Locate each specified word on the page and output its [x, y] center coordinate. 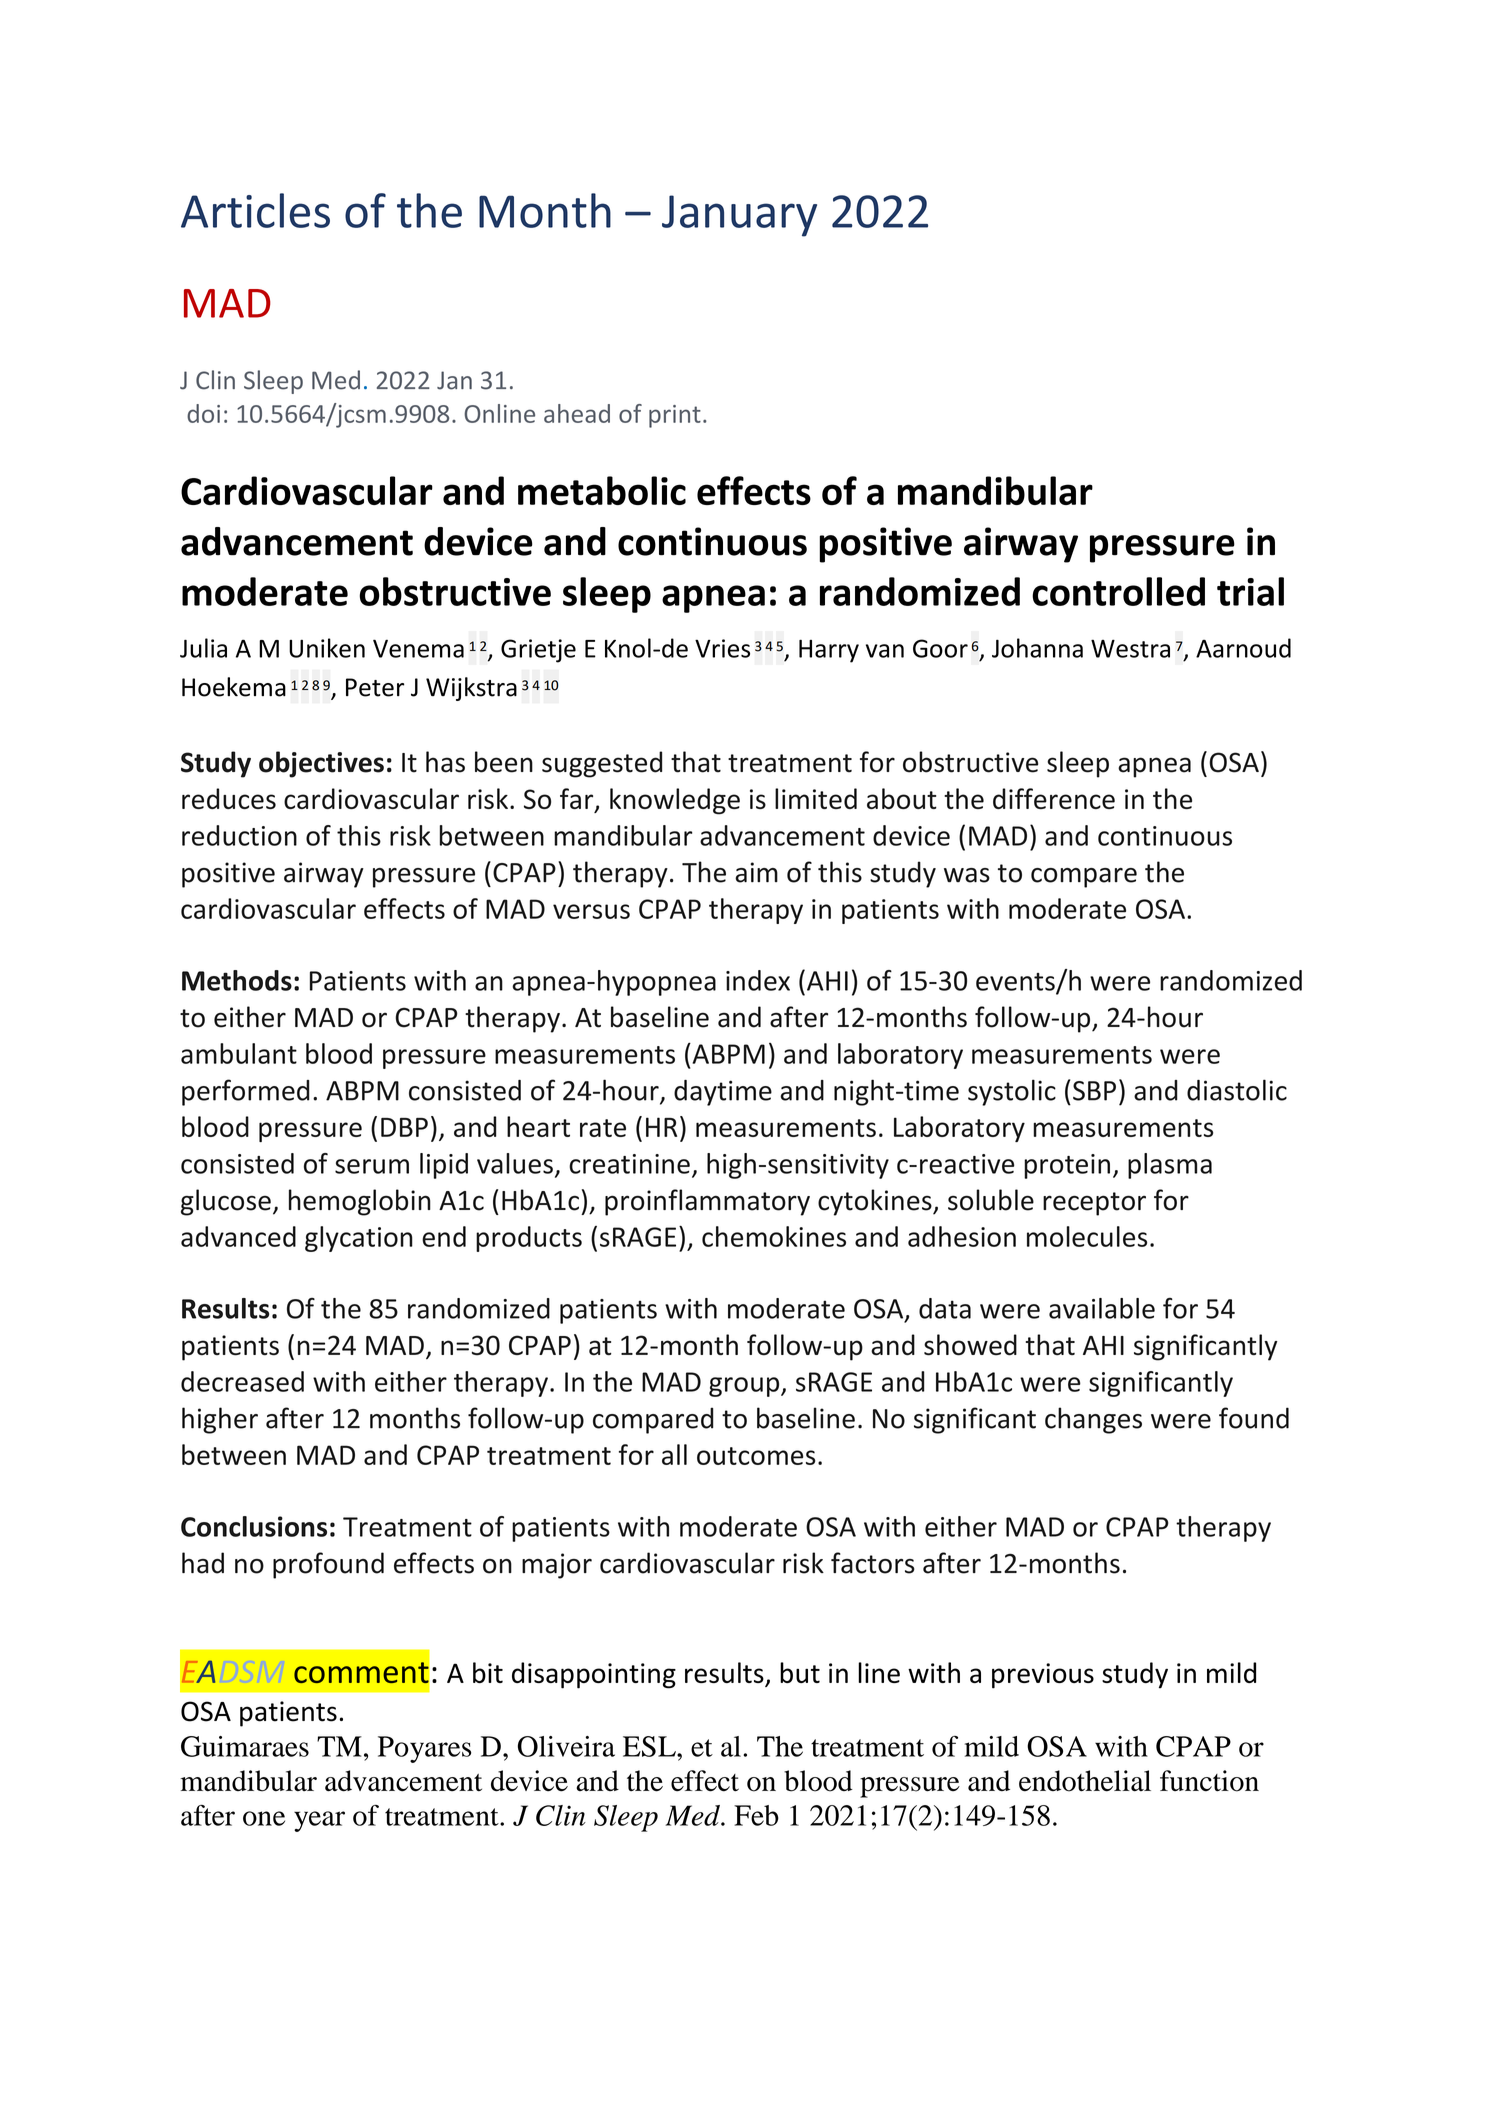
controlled [1118, 591]
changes [1093, 1420]
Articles [255, 210]
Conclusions [254, 1526]
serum [372, 1166]
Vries [722, 648]
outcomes [756, 1456]
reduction [239, 835]
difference [1054, 798]
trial [1250, 591]
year [319, 1821]
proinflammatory [707, 1202]
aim [756, 872]
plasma [1170, 1166]
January [739, 216]
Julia [203, 648]
